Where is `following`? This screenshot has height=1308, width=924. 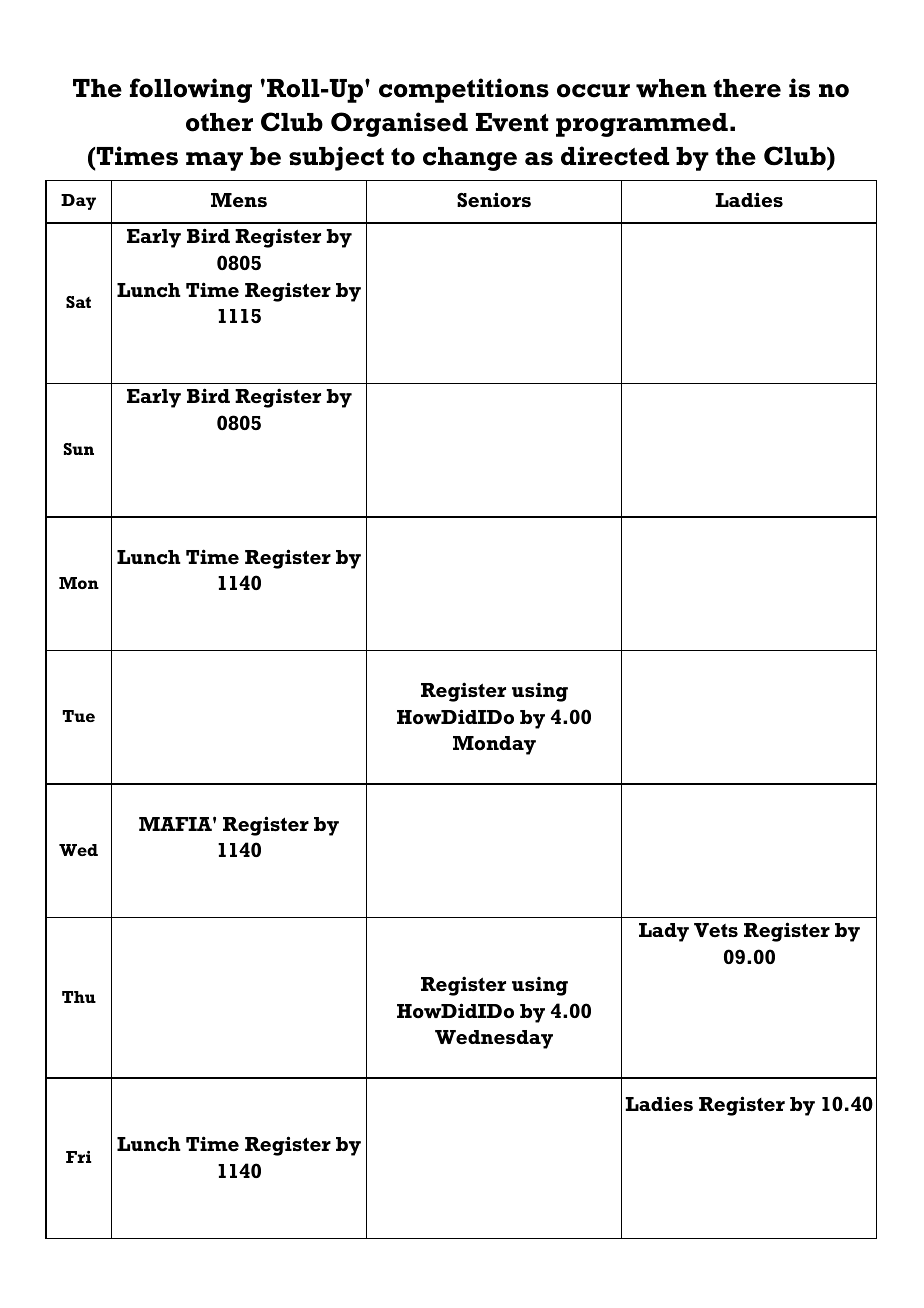 following is located at coordinates (191, 90).
